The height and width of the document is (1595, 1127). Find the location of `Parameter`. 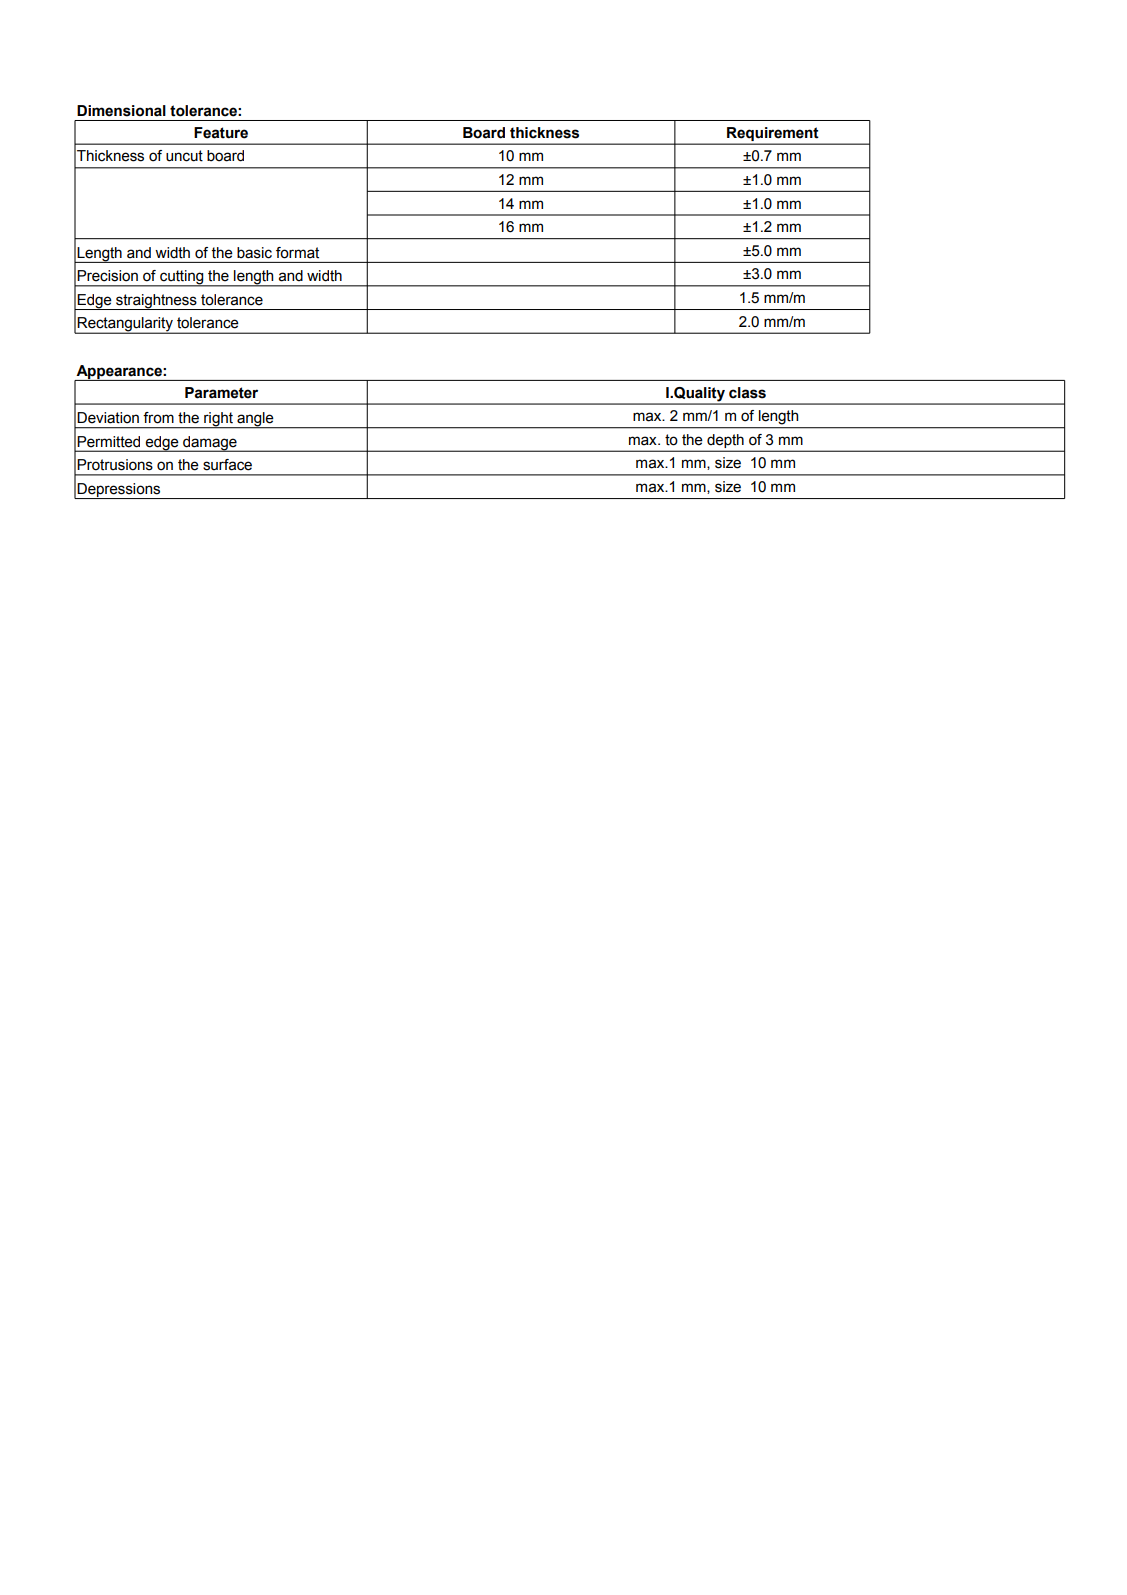

Parameter is located at coordinates (221, 393).
